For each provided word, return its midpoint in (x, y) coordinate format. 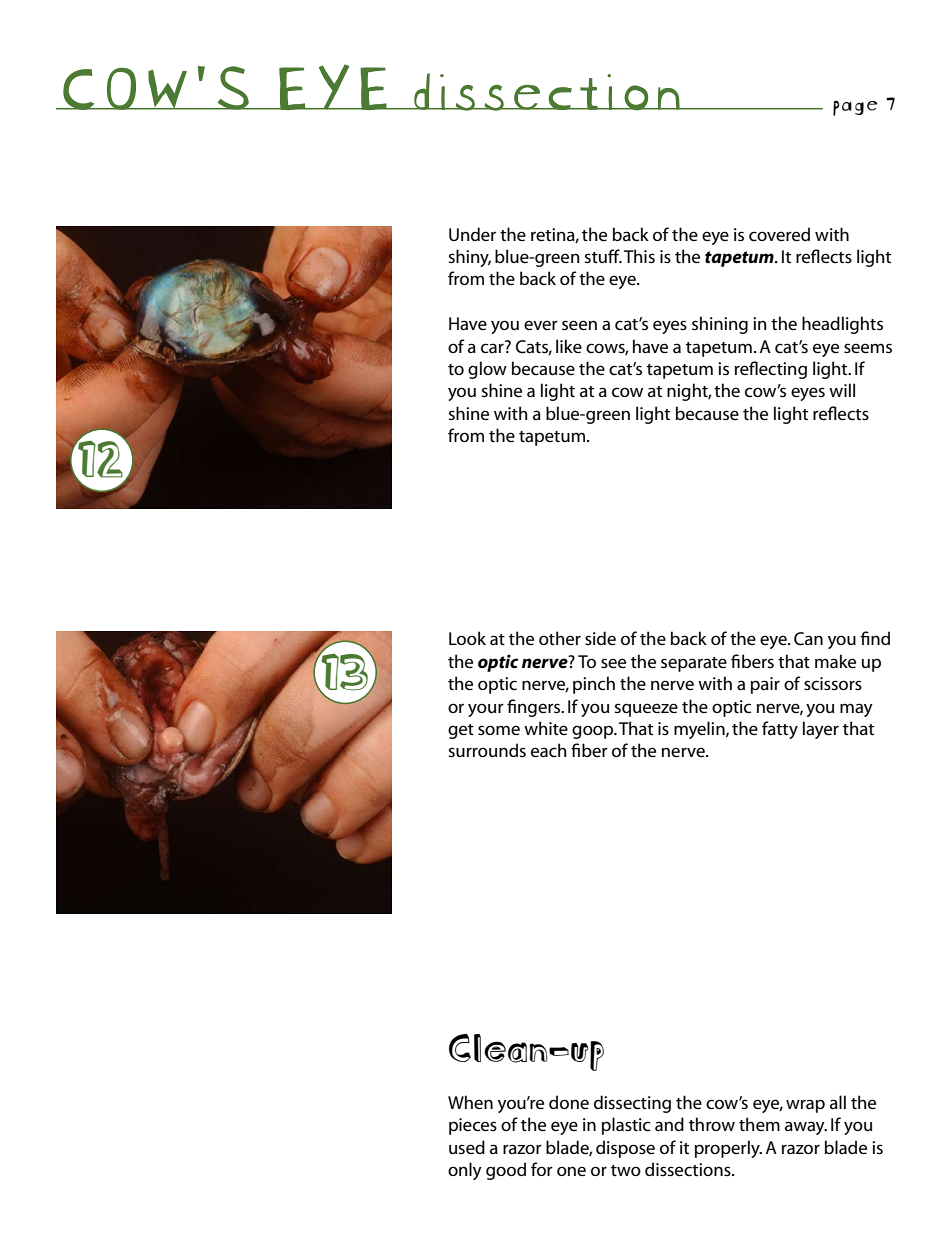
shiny (469, 258)
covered (779, 234)
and (669, 1124)
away (806, 1128)
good (506, 1171)
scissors (833, 684)
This (639, 256)
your (486, 710)
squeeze (646, 710)
